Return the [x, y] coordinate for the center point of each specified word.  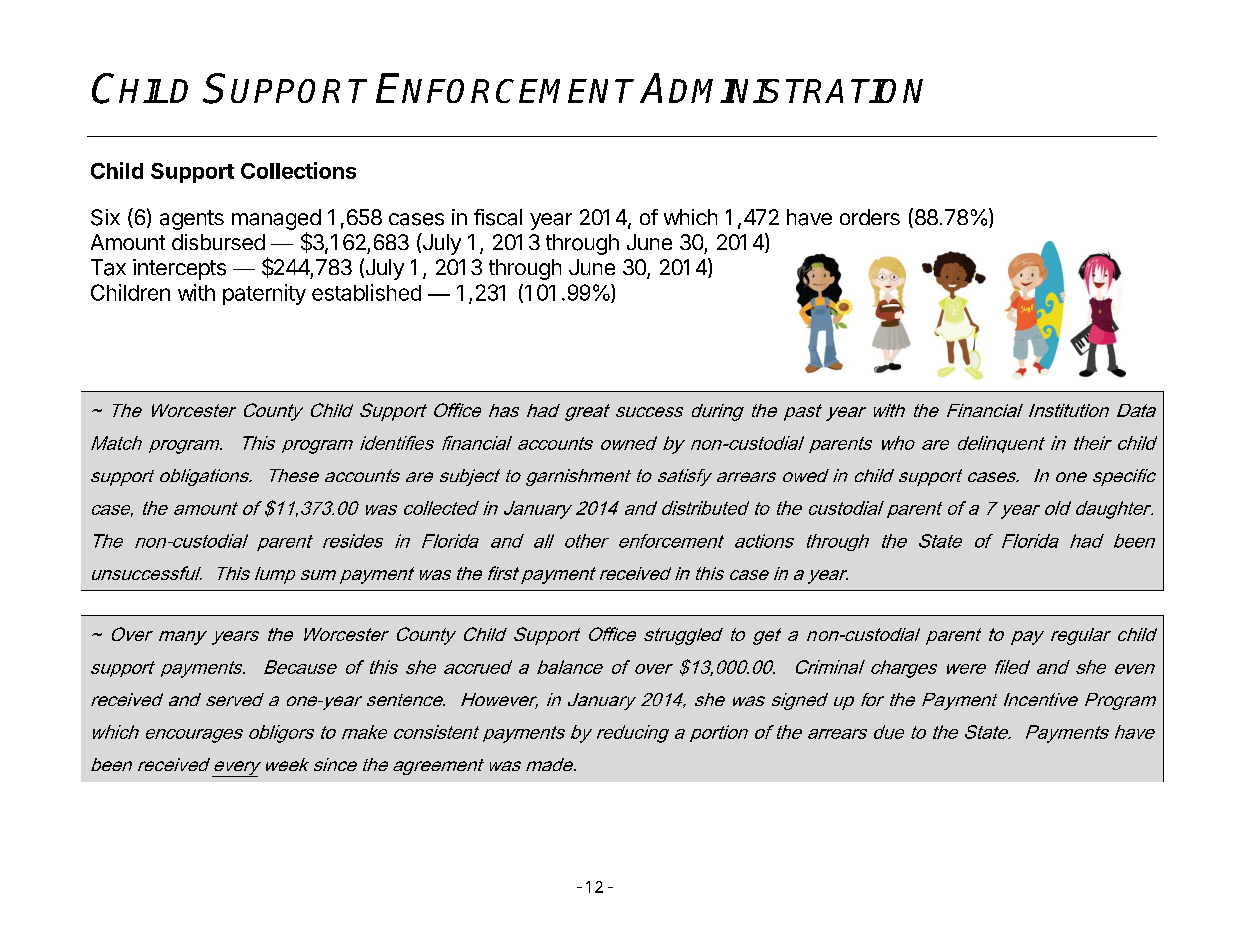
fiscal [498, 217]
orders [870, 217]
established [366, 292]
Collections [298, 170]
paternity [264, 294]
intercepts [179, 269]
